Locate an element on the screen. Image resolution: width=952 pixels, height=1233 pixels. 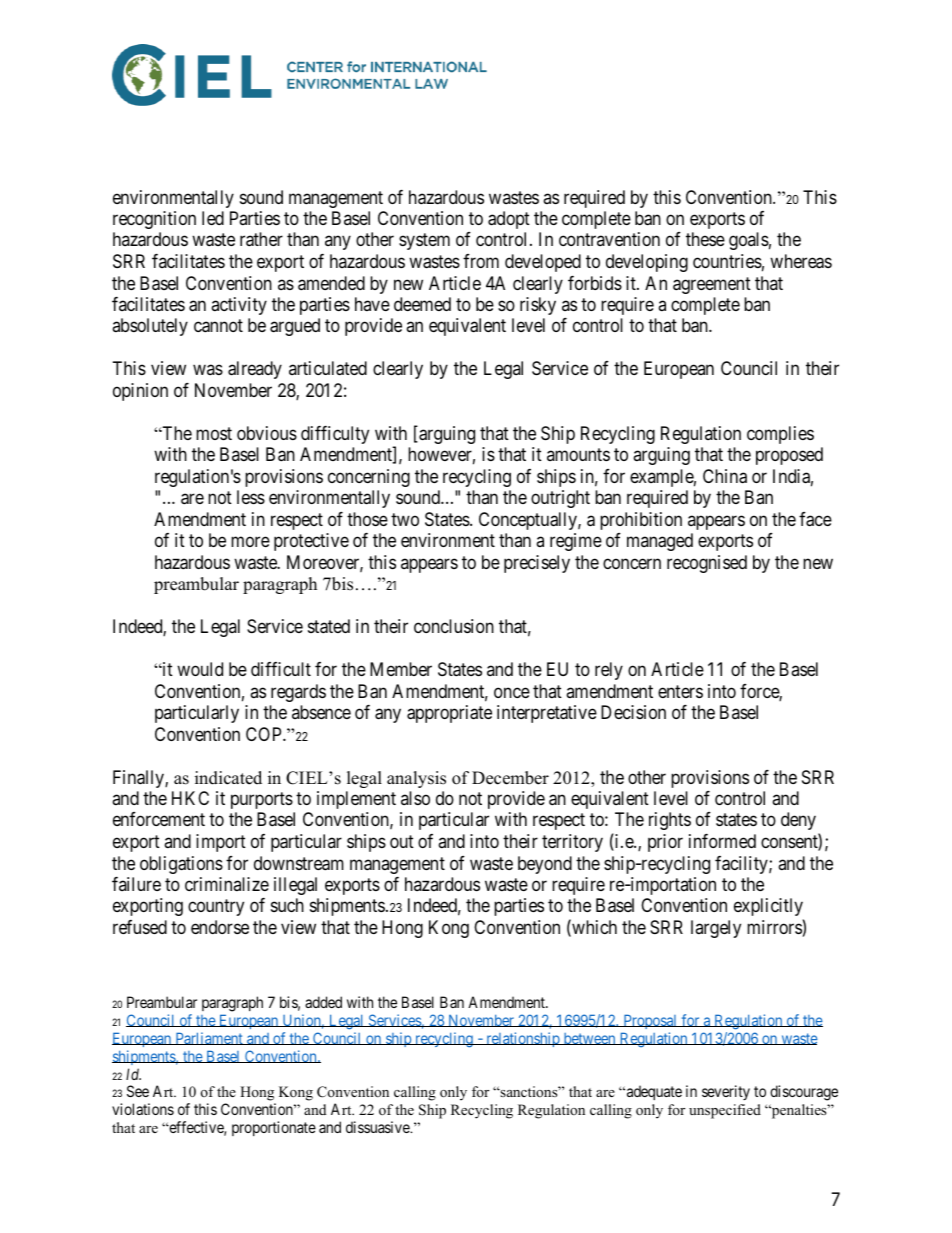
countries is located at coordinates (727, 261).
